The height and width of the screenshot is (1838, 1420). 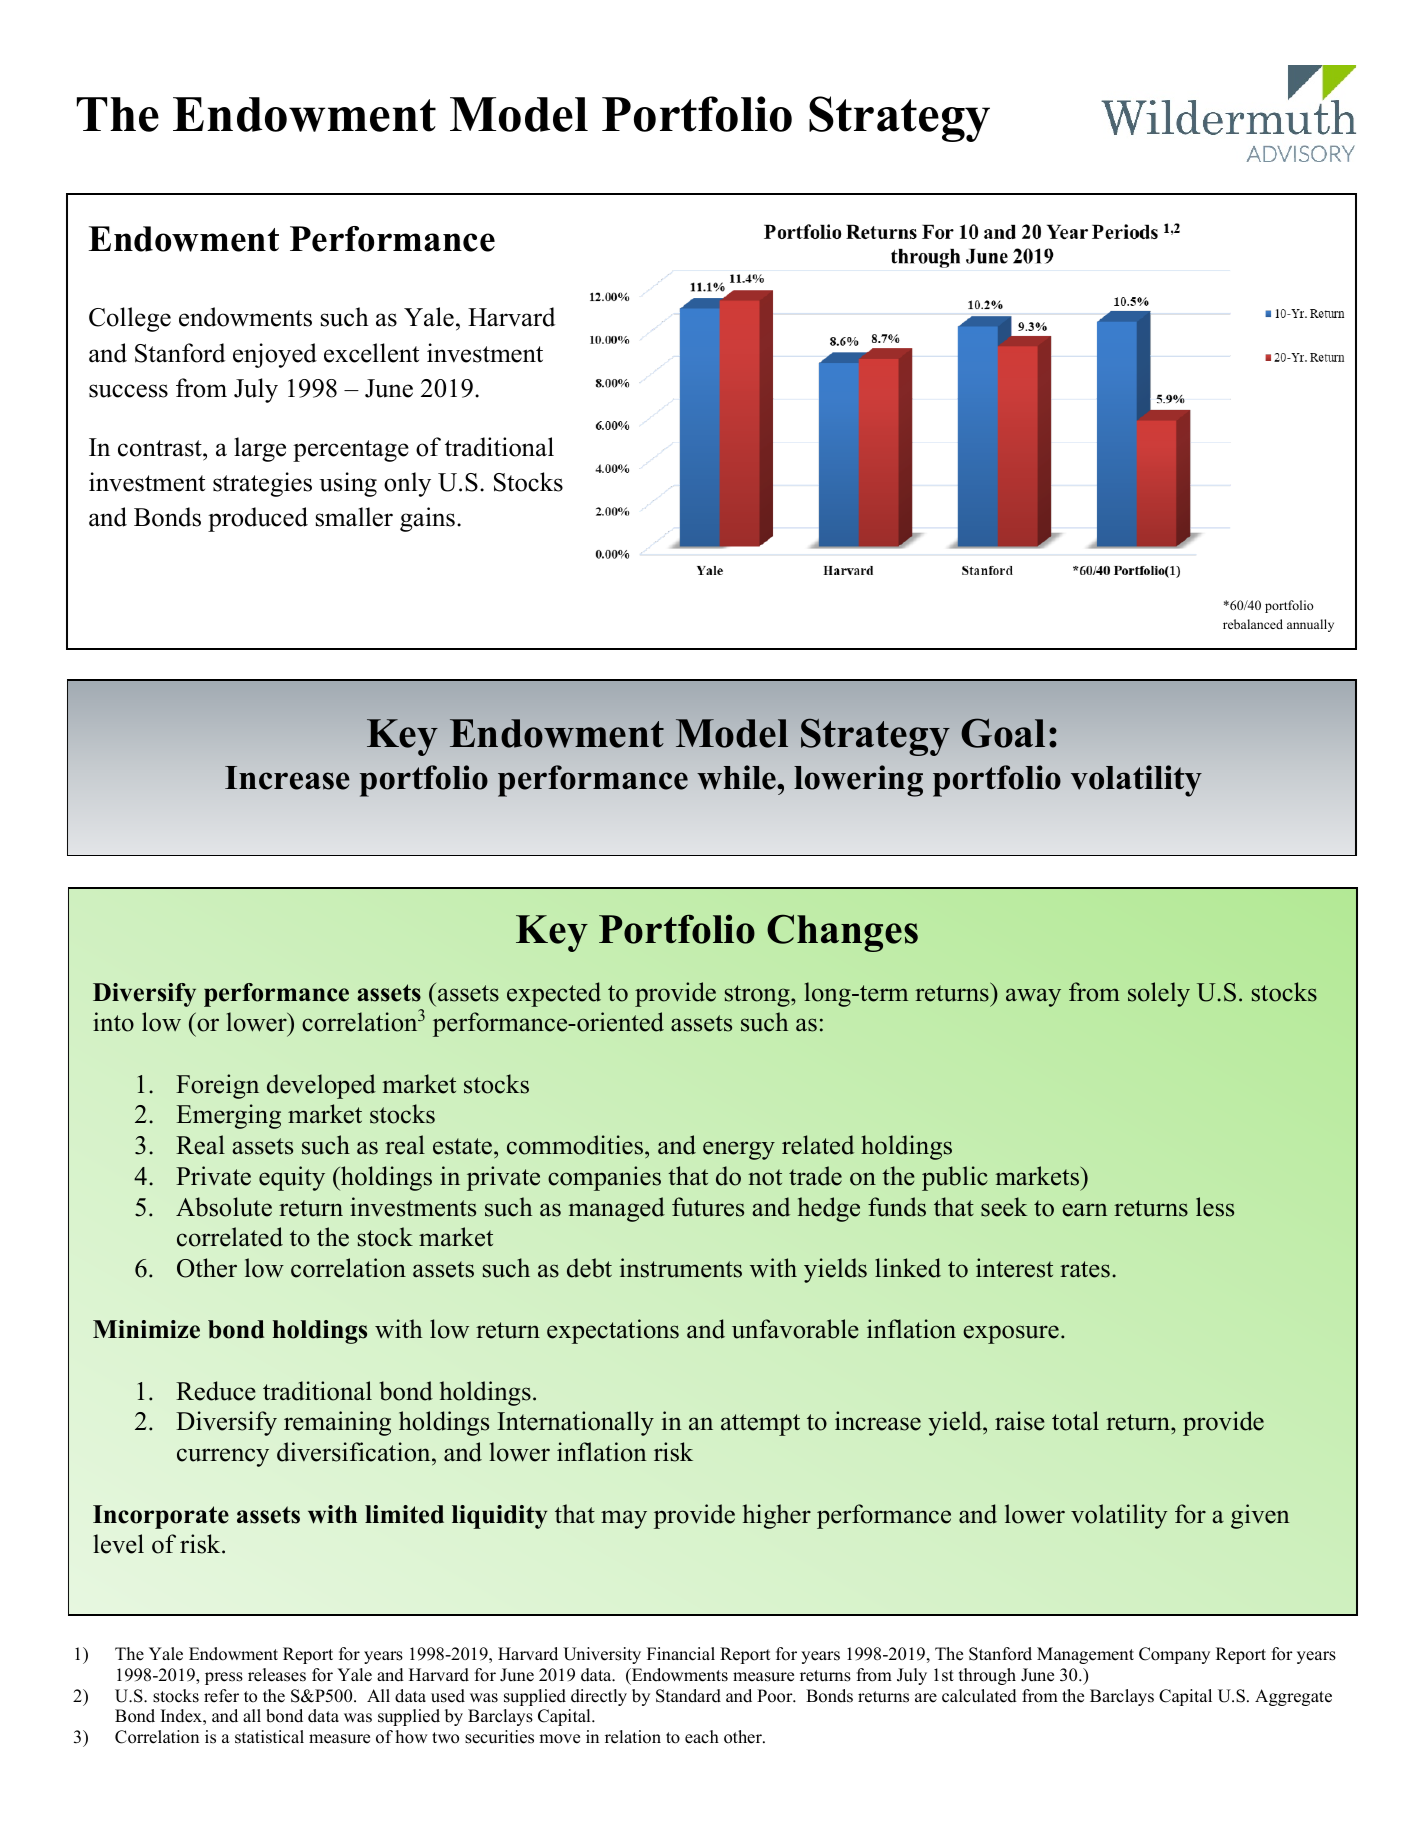 I want to click on rates, so click(x=1085, y=1269).
